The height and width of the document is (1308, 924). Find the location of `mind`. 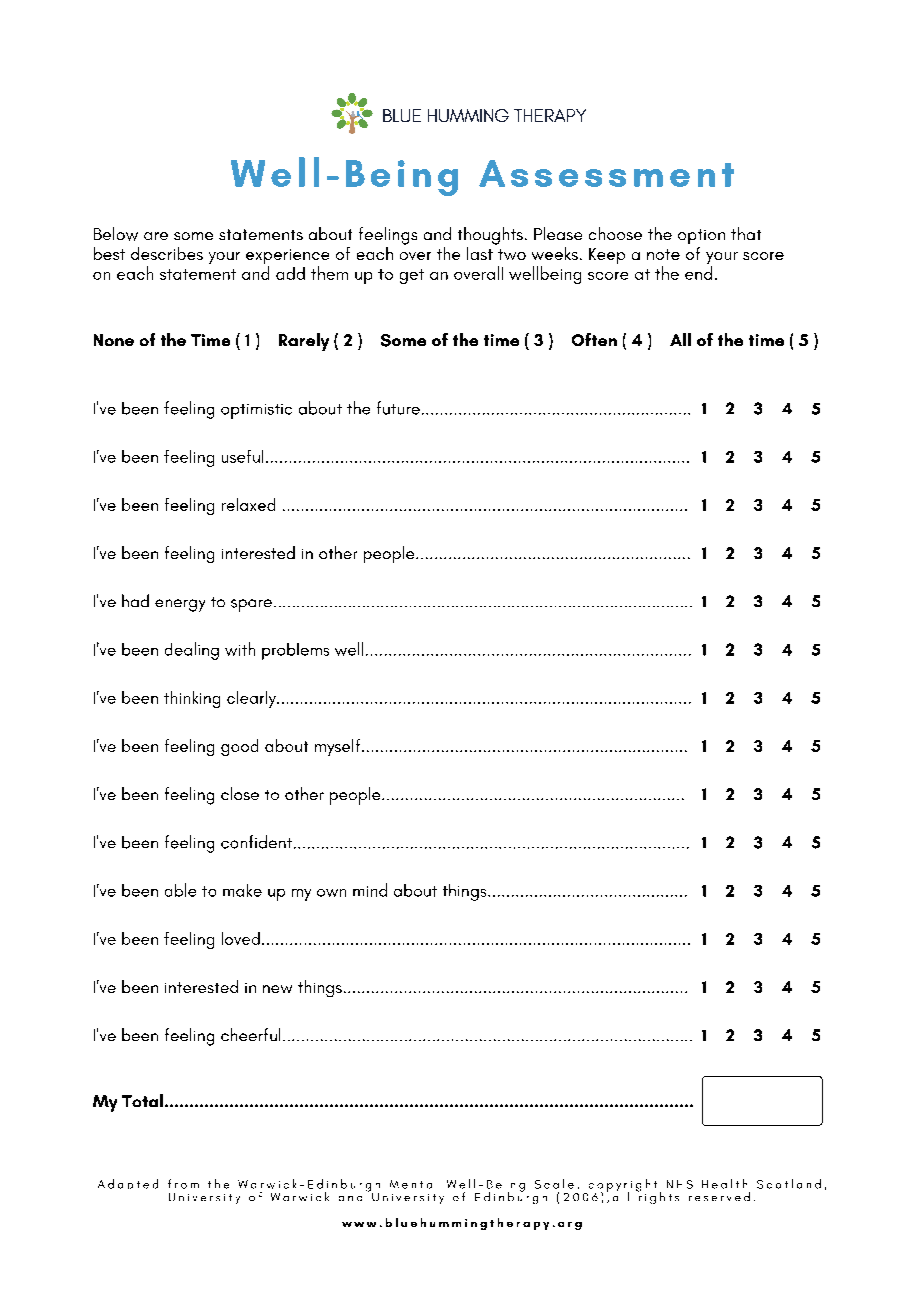

mind is located at coordinates (370, 890).
